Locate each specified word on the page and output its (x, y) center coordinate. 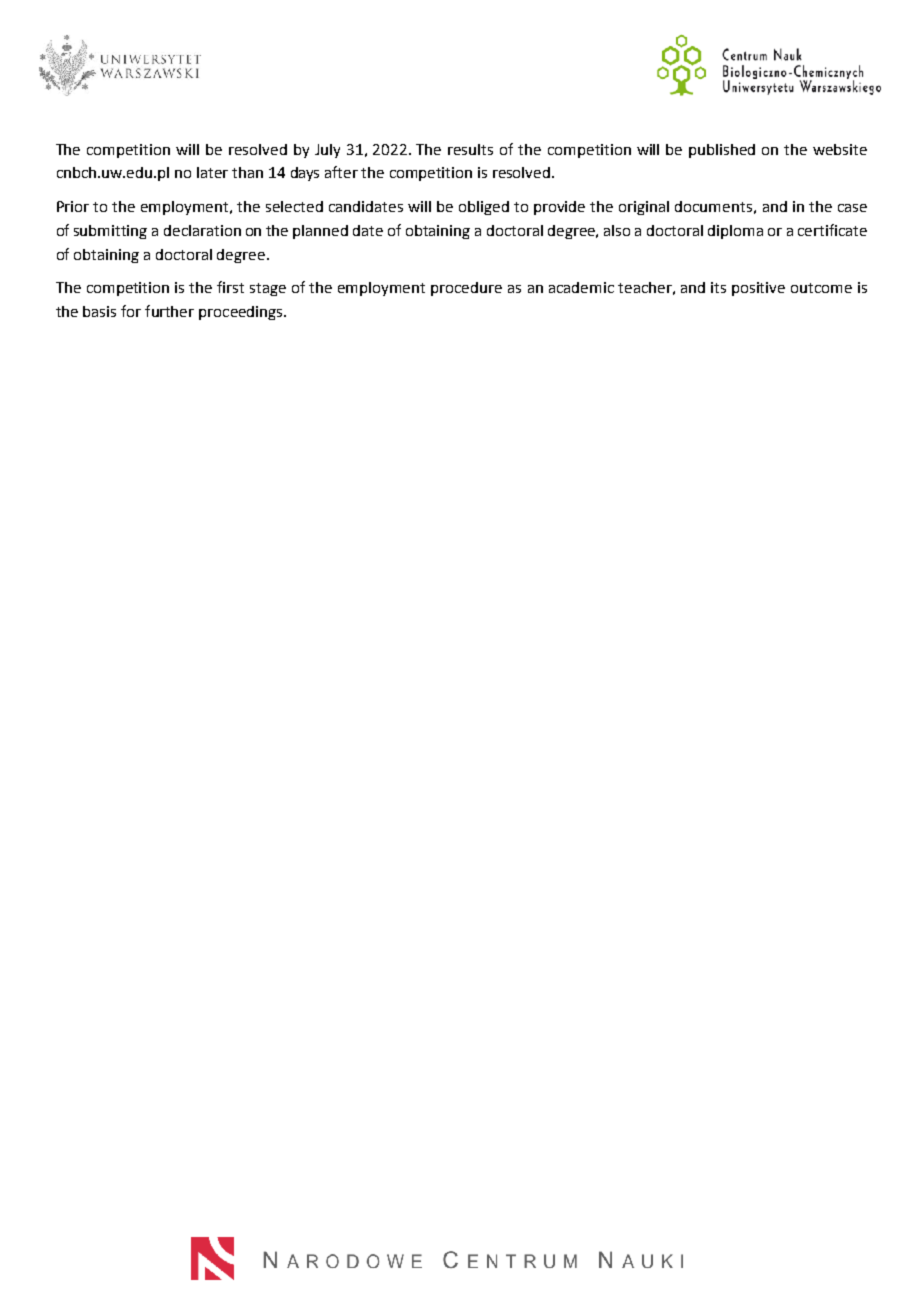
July (327, 151)
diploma (735, 232)
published (722, 151)
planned (320, 232)
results (470, 149)
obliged (484, 208)
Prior (73, 206)
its (718, 287)
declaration (202, 230)
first (230, 287)
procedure (466, 289)
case (852, 208)
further (169, 311)
